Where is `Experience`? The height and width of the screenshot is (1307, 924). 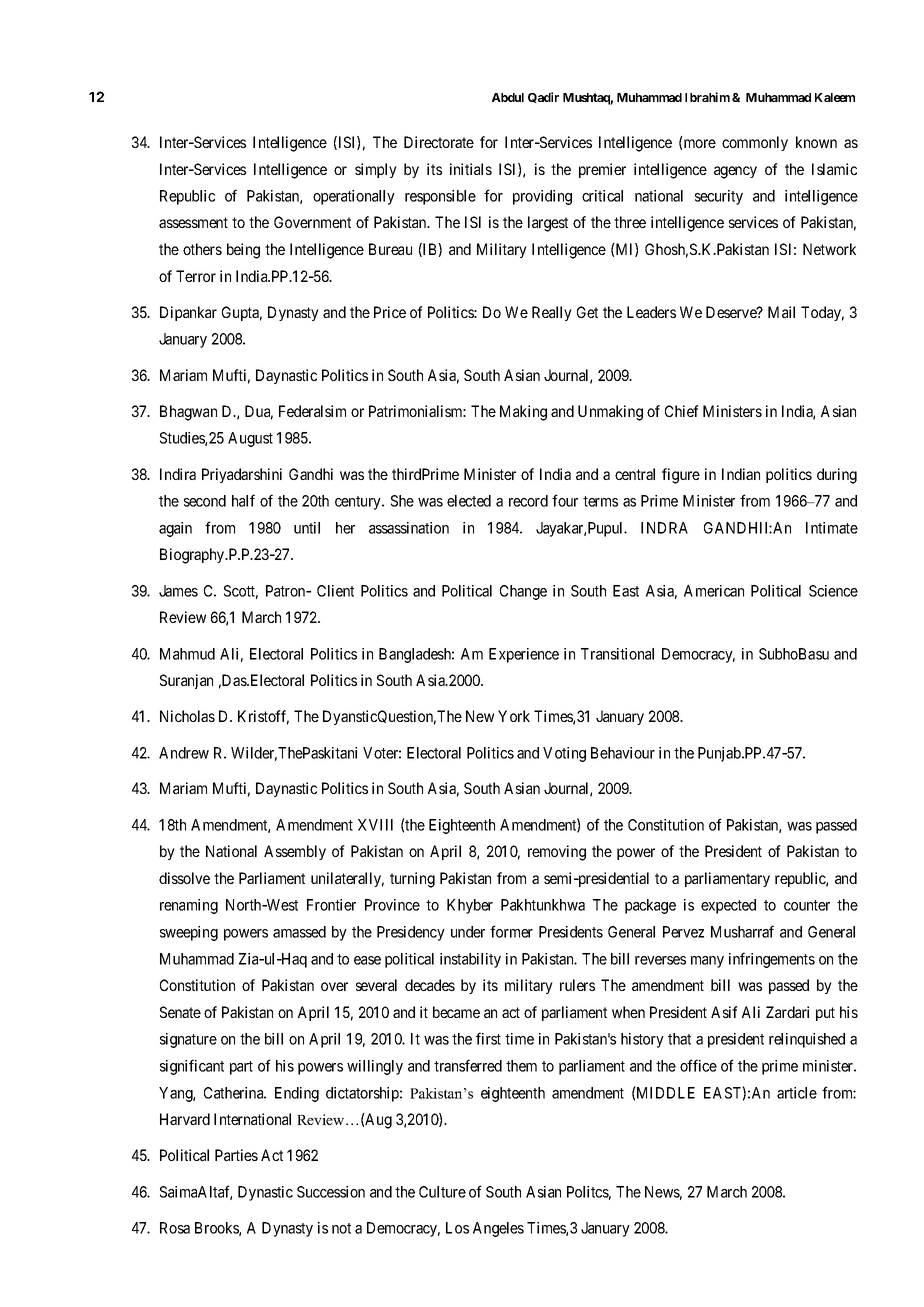 Experience is located at coordinates (524, 655).
